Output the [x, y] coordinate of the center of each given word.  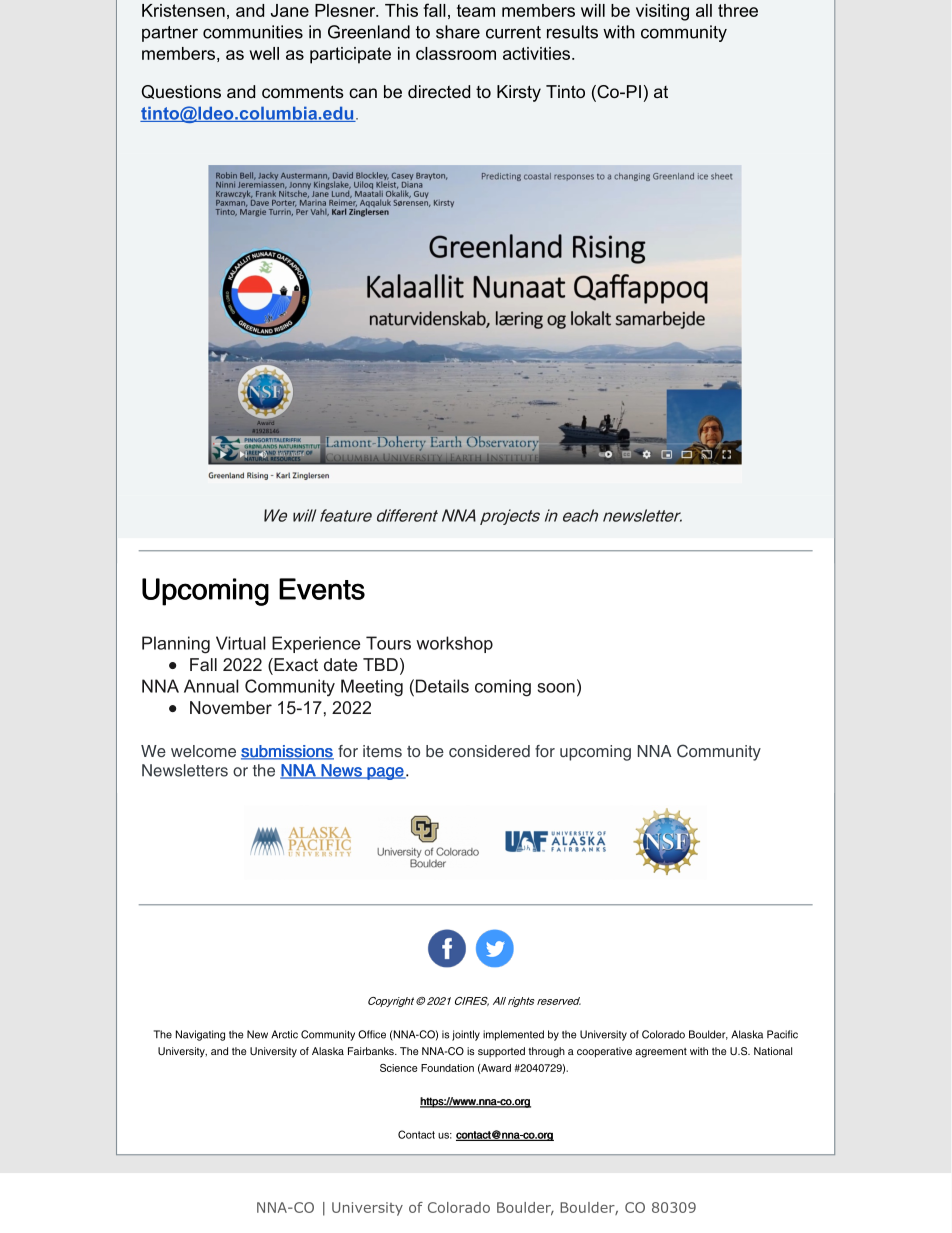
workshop [454, 644]
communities [253, 32]
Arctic [284, 1034]
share [458, 32]
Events [322, 589]
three [738, 10]
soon [556, 688]
